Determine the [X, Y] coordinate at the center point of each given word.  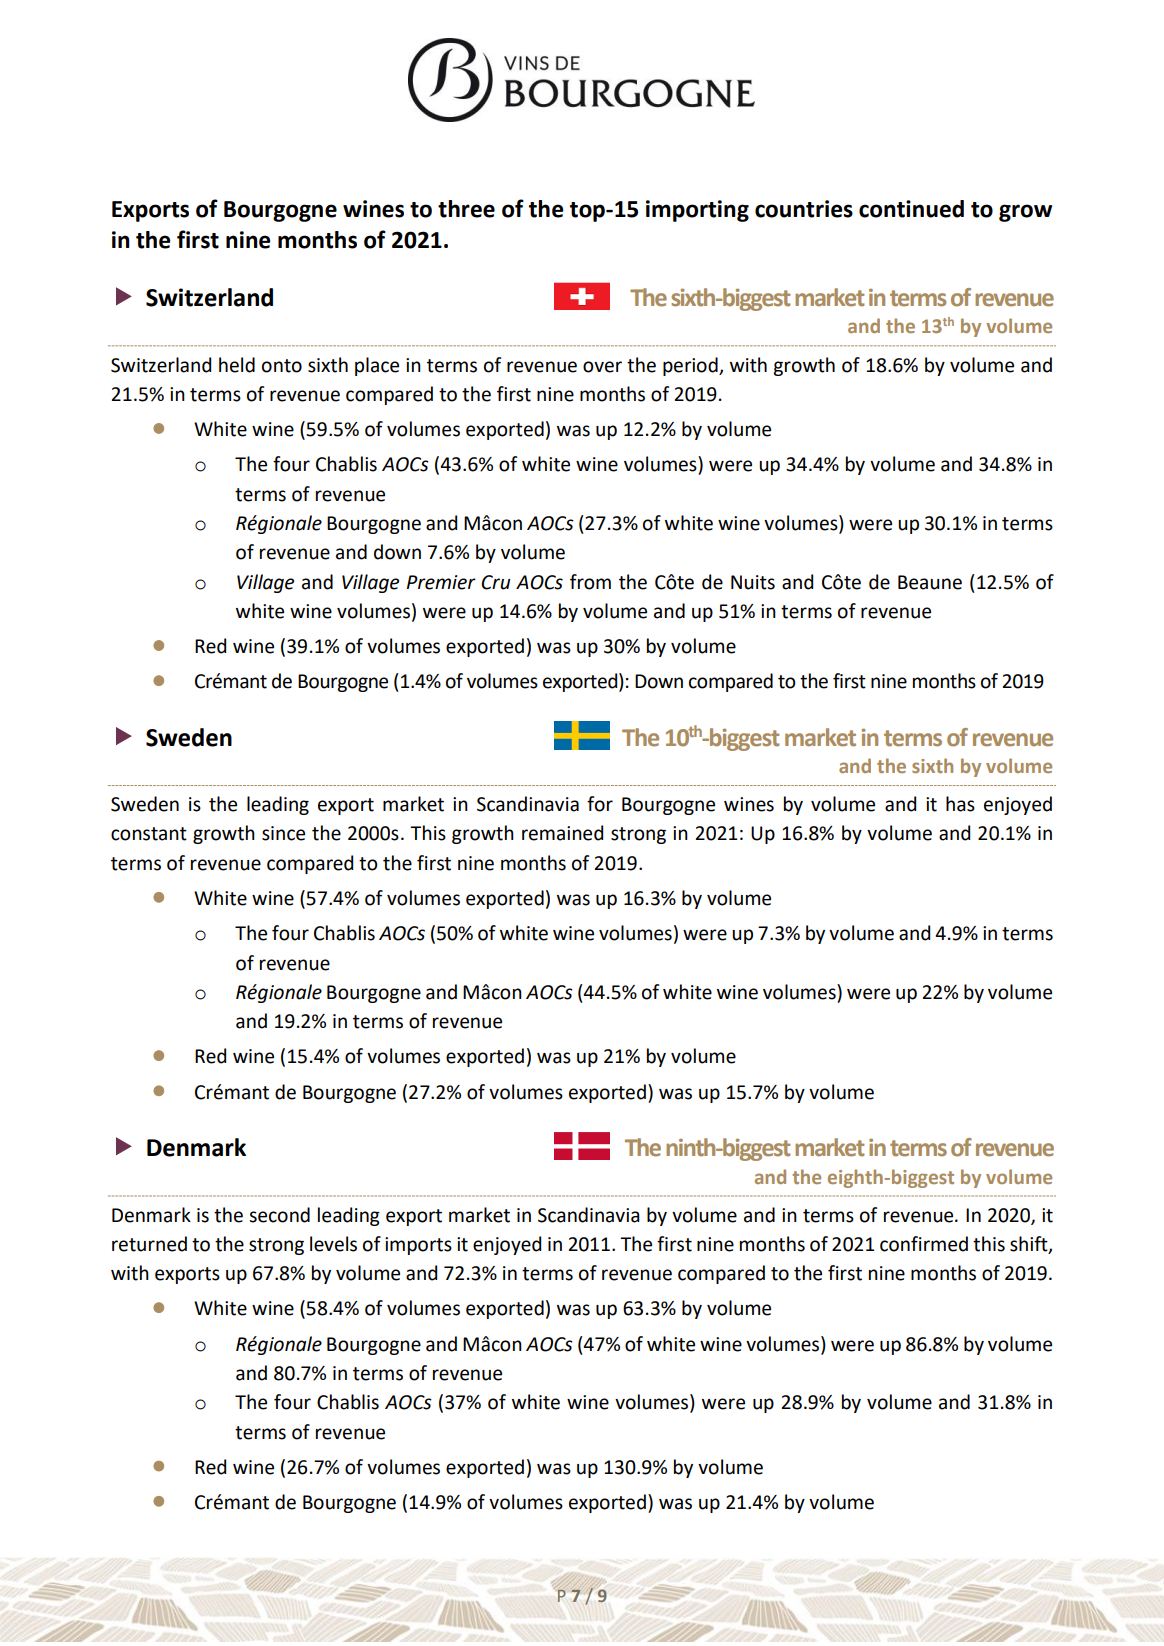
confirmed [924, 1244]
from [590, 582]
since [283, 833]
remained [562, 833]
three [466, 209]
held [237, 365]
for [600, 804]
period [691, 366]
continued [911, 209]
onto [282, 366]
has [960, 804]
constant [149, 834]
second [279, 1215]
